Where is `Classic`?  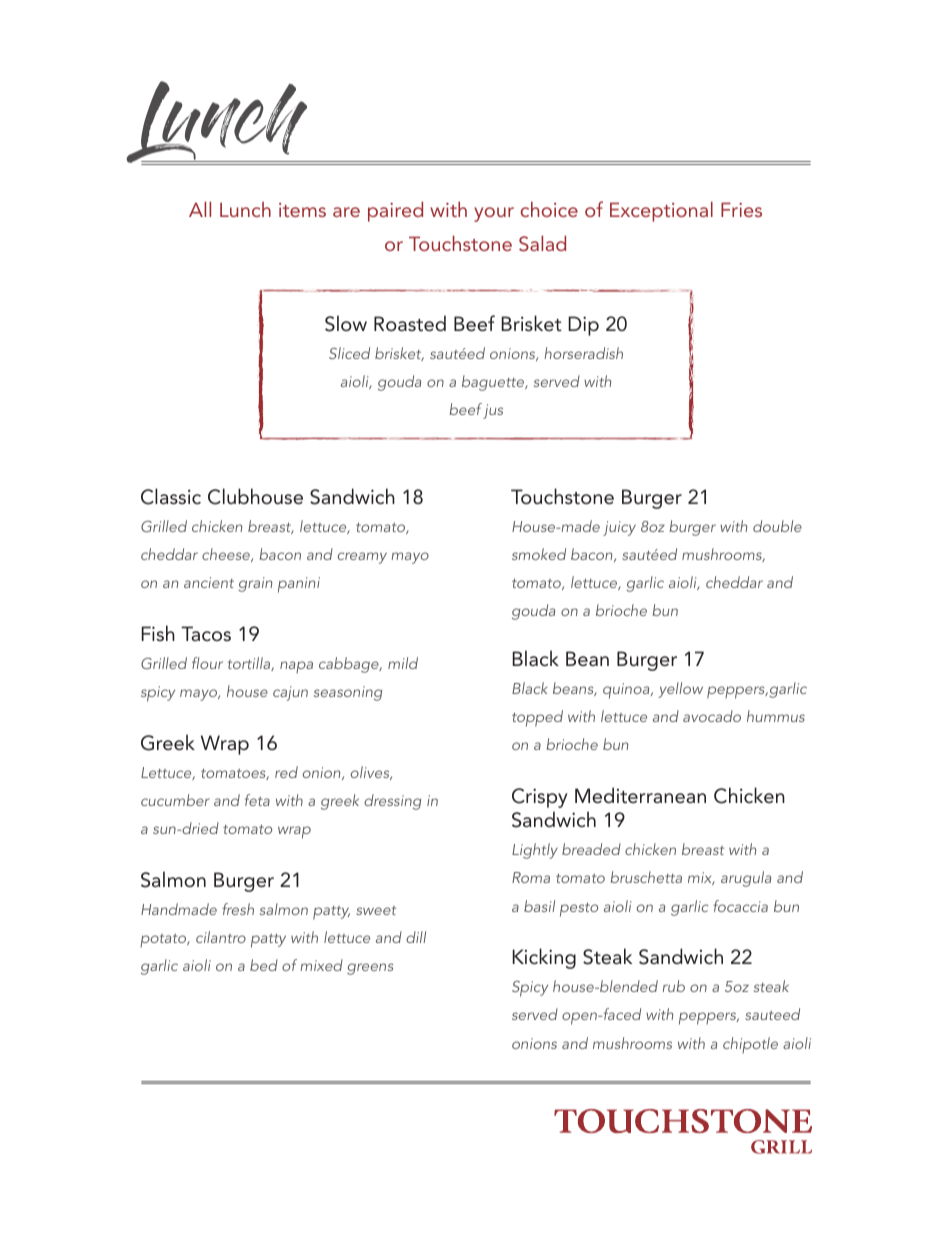
Classic is located at coordinates (171, 496).
